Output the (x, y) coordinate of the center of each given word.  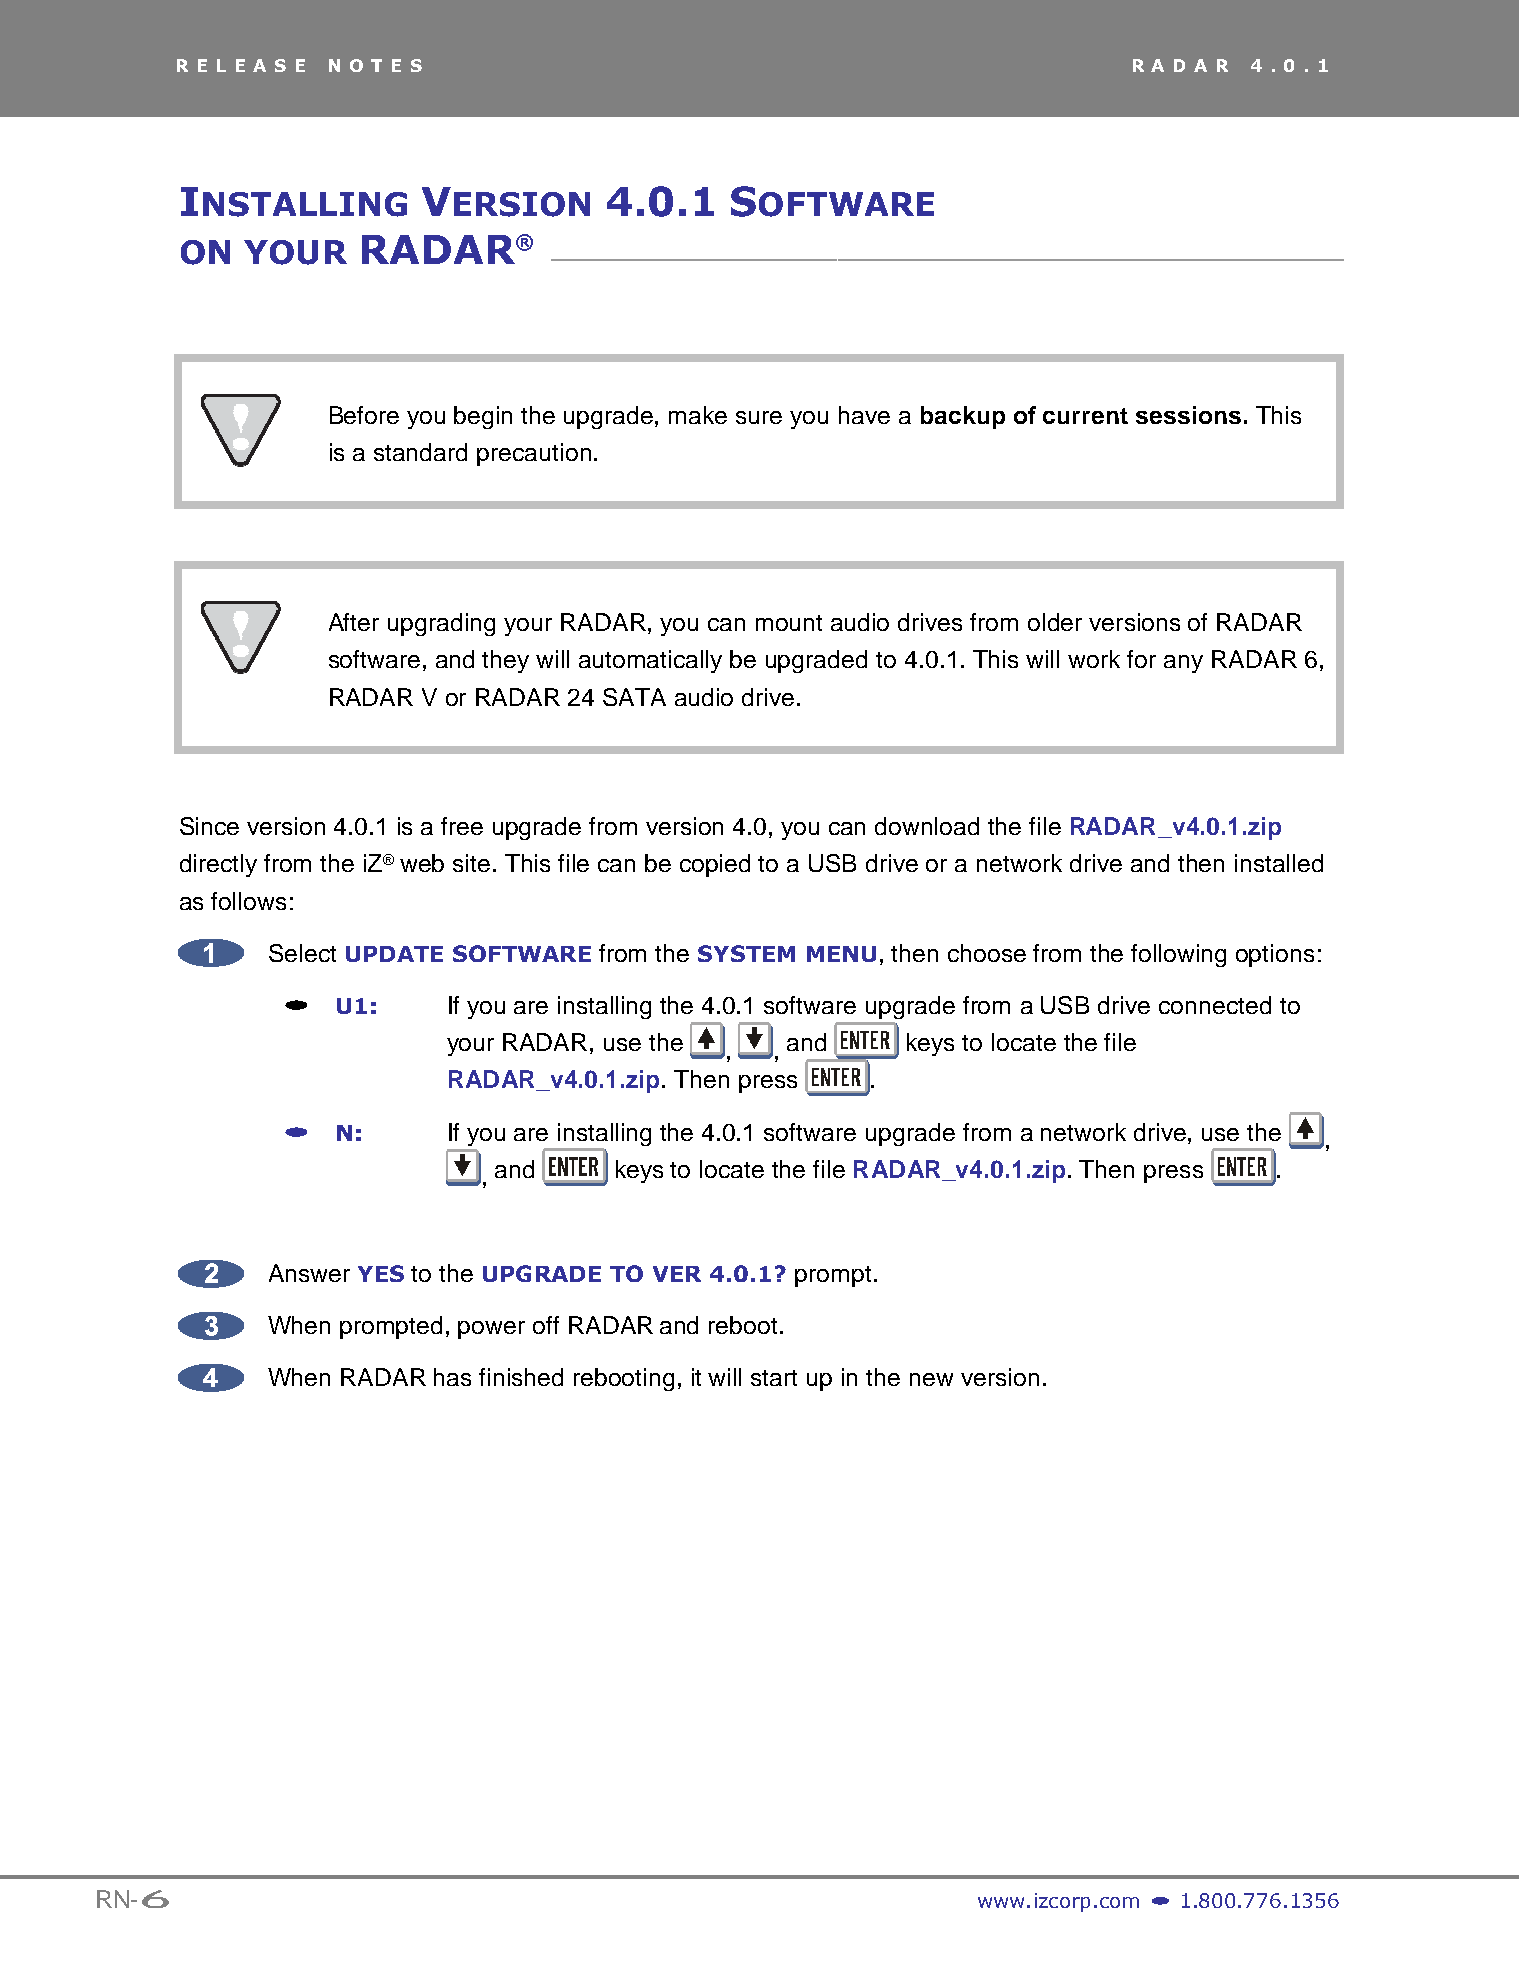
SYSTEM (746, 953)
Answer (309, 1273)
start (774, 1378)
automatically (650, 661)
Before (364, 415)
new (931, 1379)
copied (715, 865)
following (1178, 955)
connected (1215, 1005)
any (1183, 664)
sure (759, 417)
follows (248, 901)
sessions (1188, 415)
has (452, 1377)
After (354, 622)
